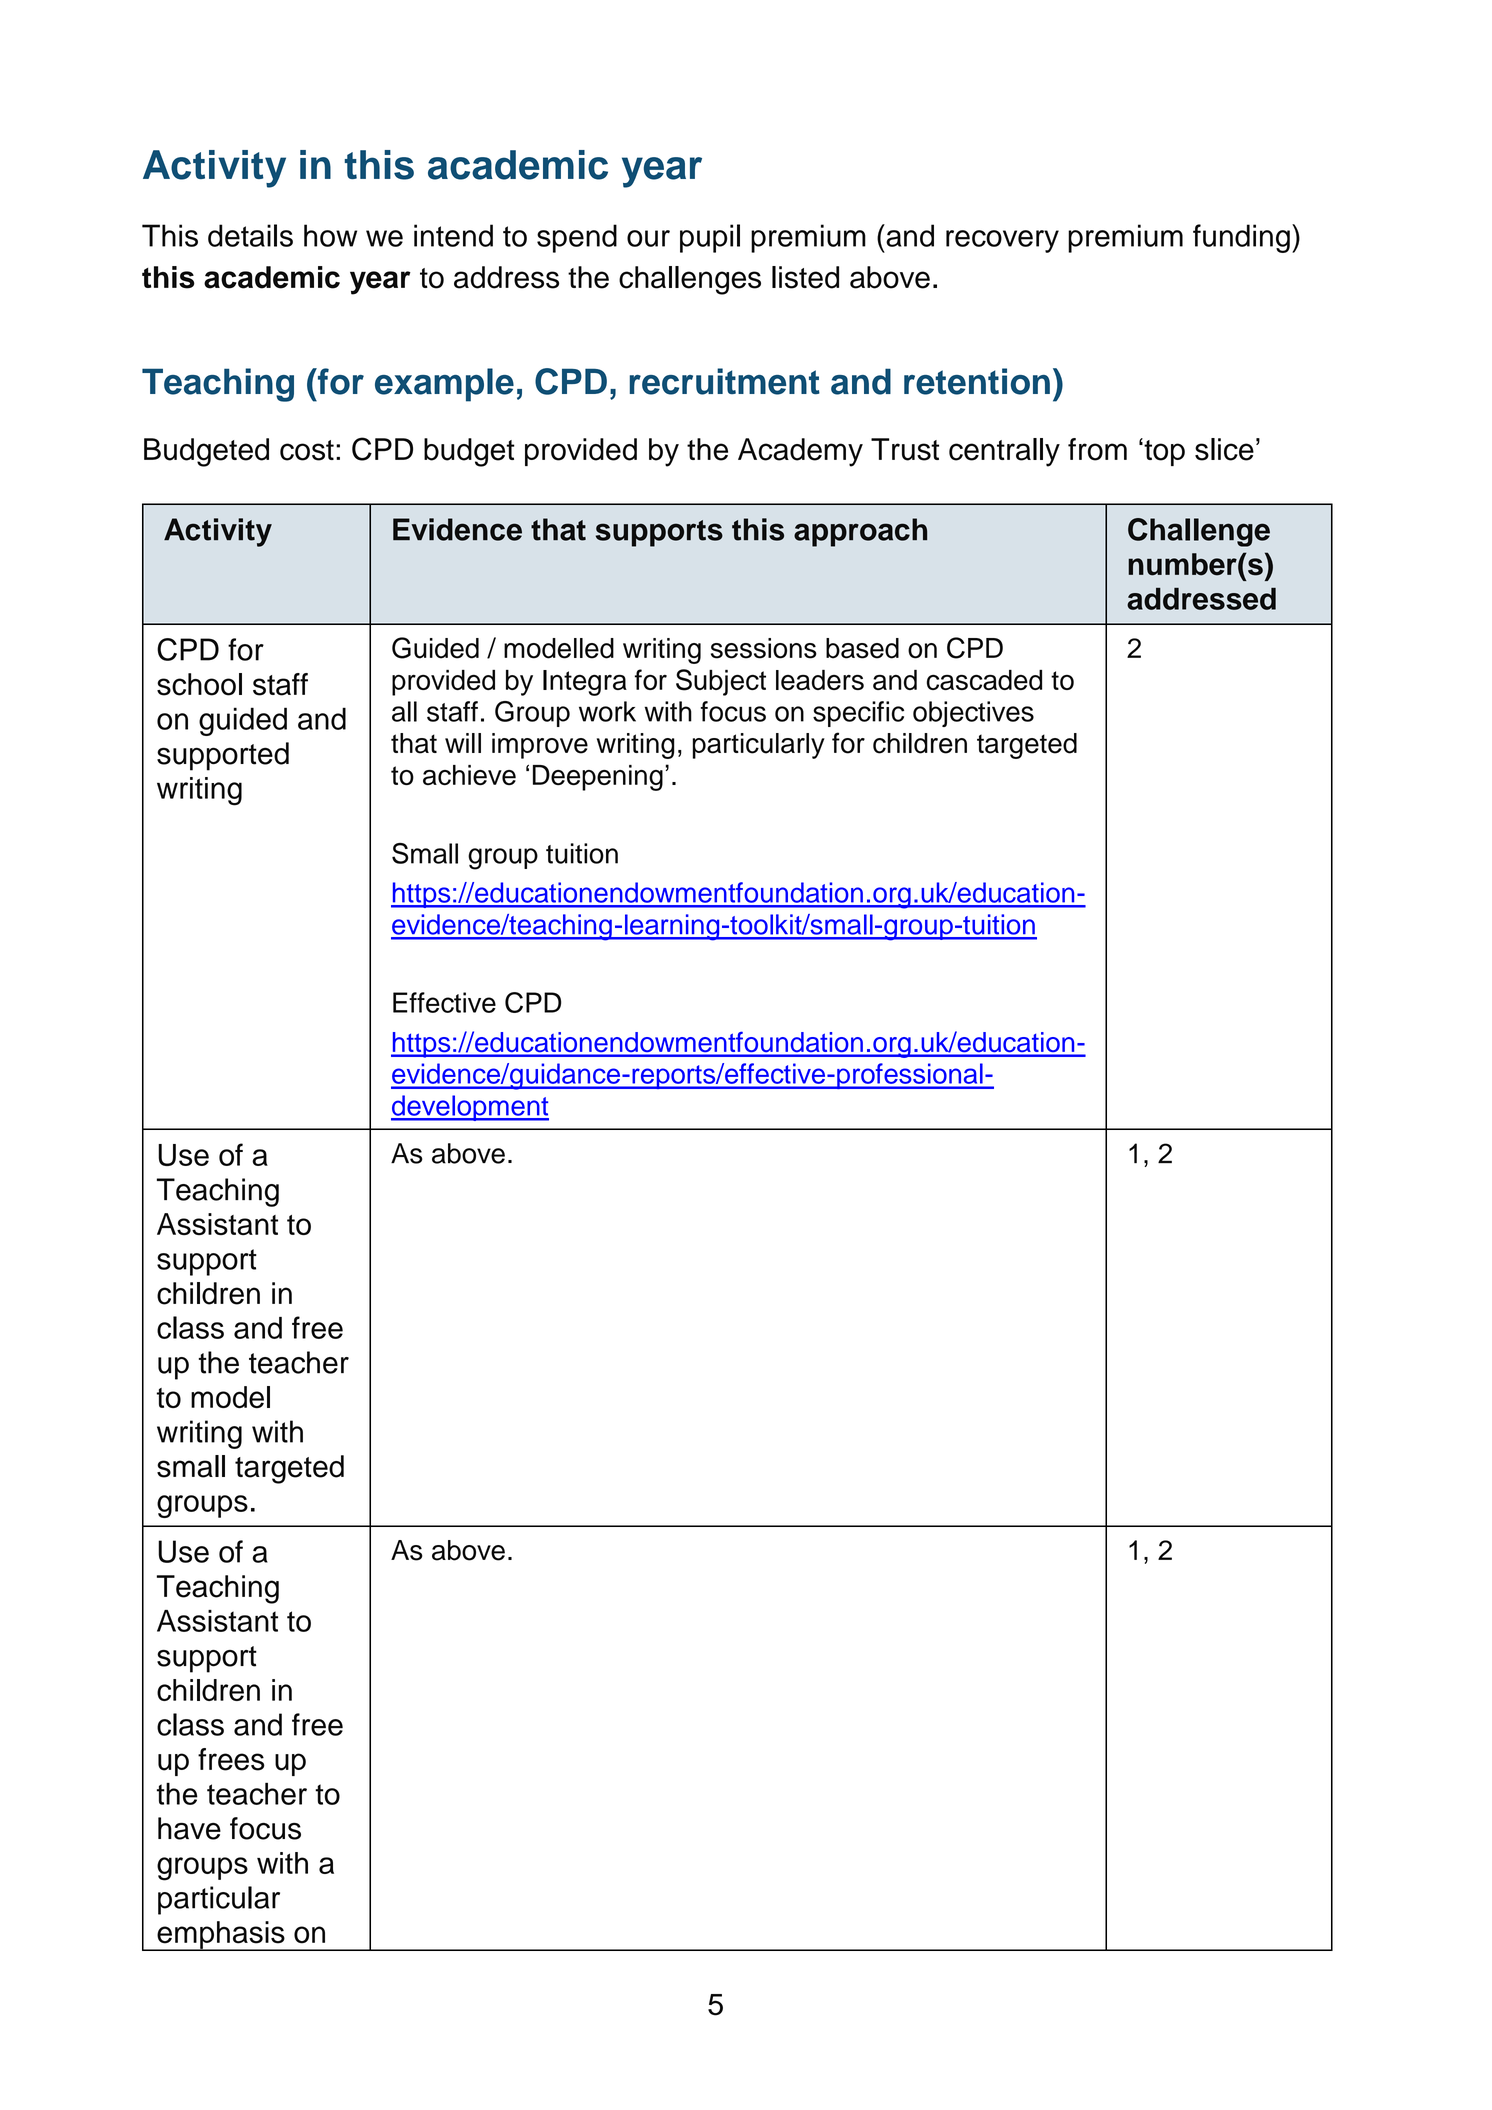 This screenshot has width=1492, height=2110. Describe the element at coordinates (858, 714) in the screenshot. I see `specific` at that location.
